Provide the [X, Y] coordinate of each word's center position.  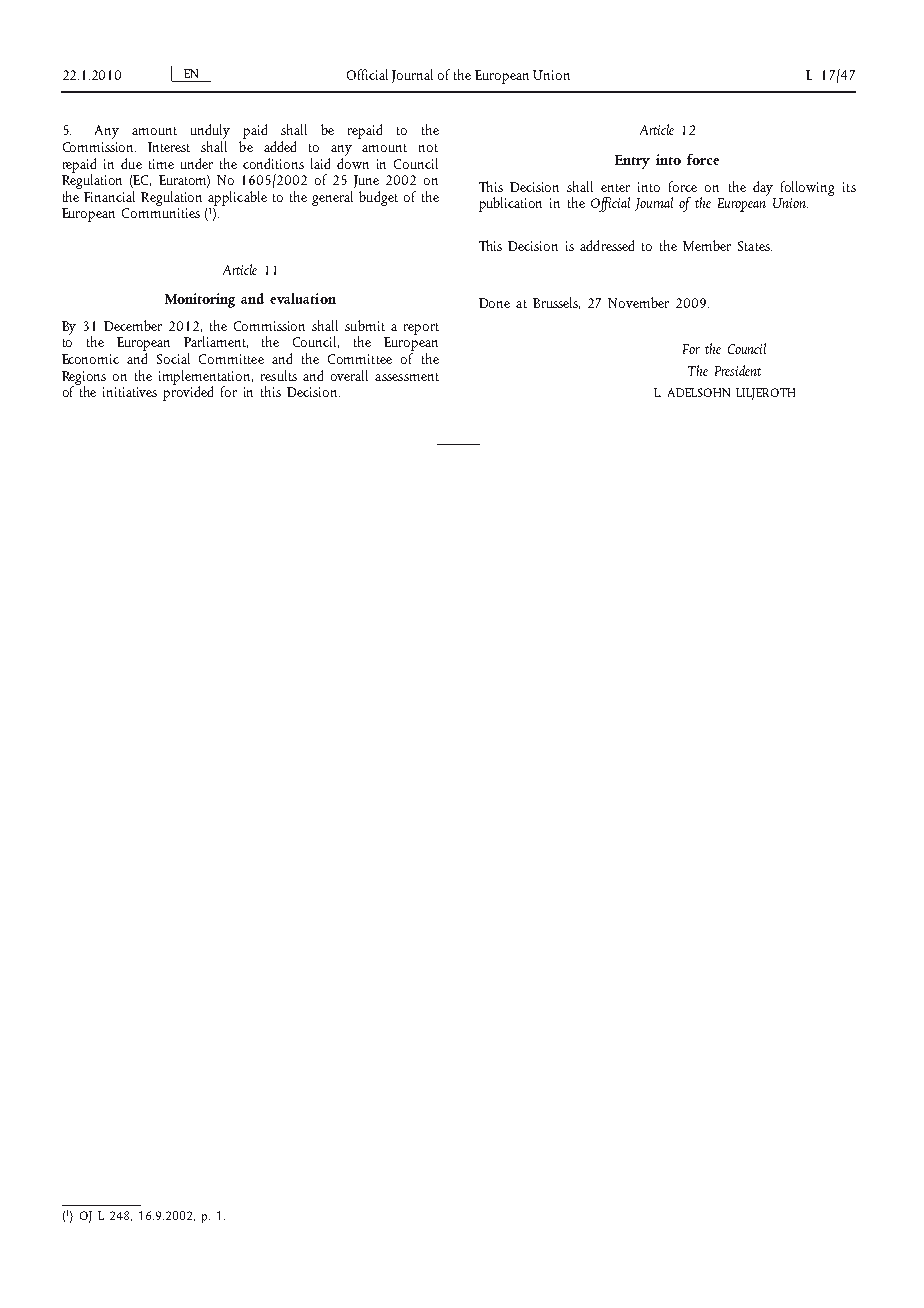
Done [494, 303]
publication [510, 204]
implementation [206, 378]
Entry [632, 162]
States [755, 246]
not [428, 148]
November [638, 302]
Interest [169, 147]
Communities [161, 213]
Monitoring [200, 300]
